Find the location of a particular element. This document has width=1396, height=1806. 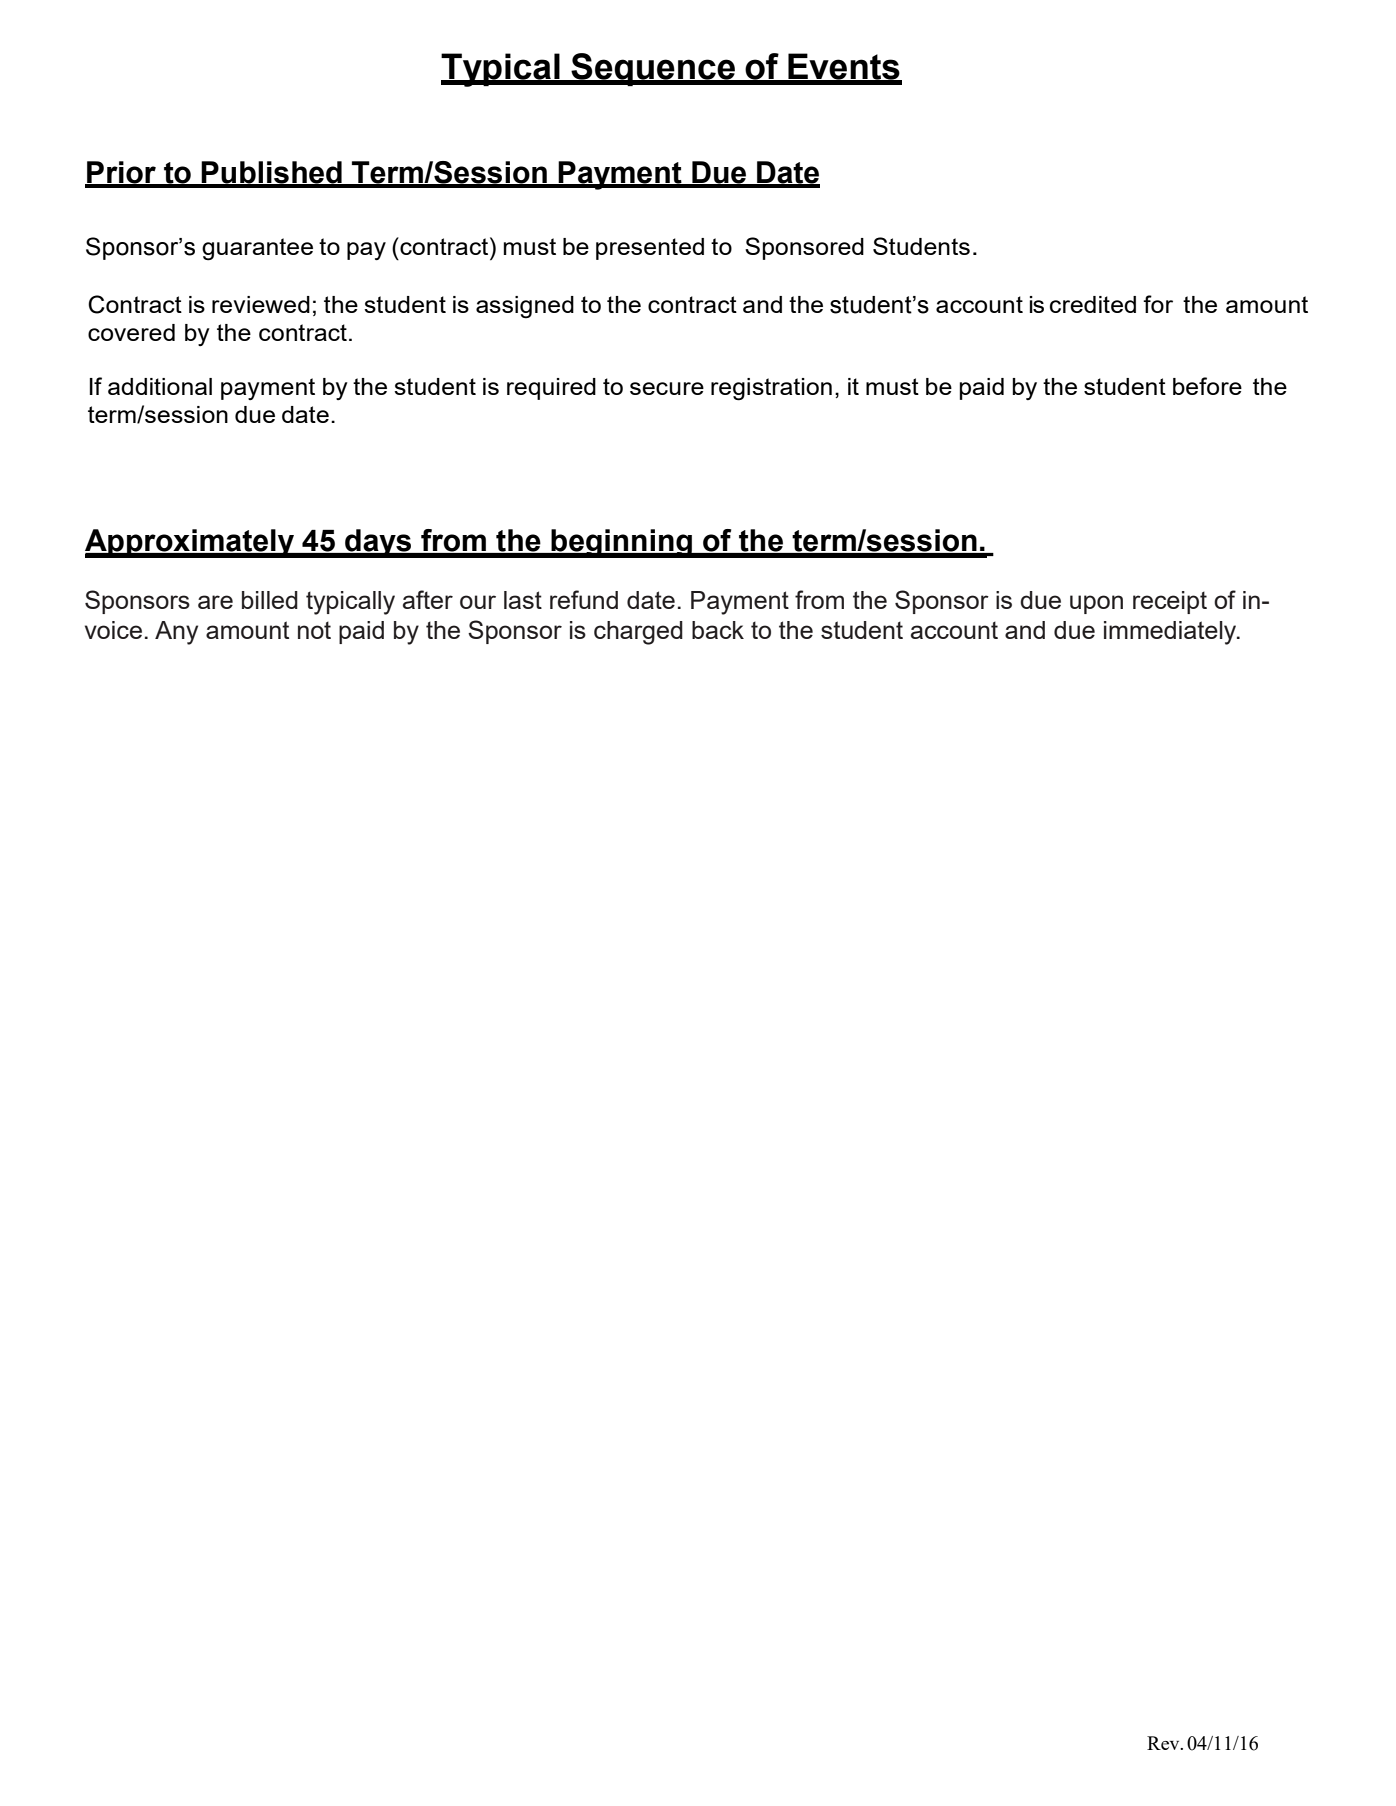

credited is located at coordinates (1093, 304).
